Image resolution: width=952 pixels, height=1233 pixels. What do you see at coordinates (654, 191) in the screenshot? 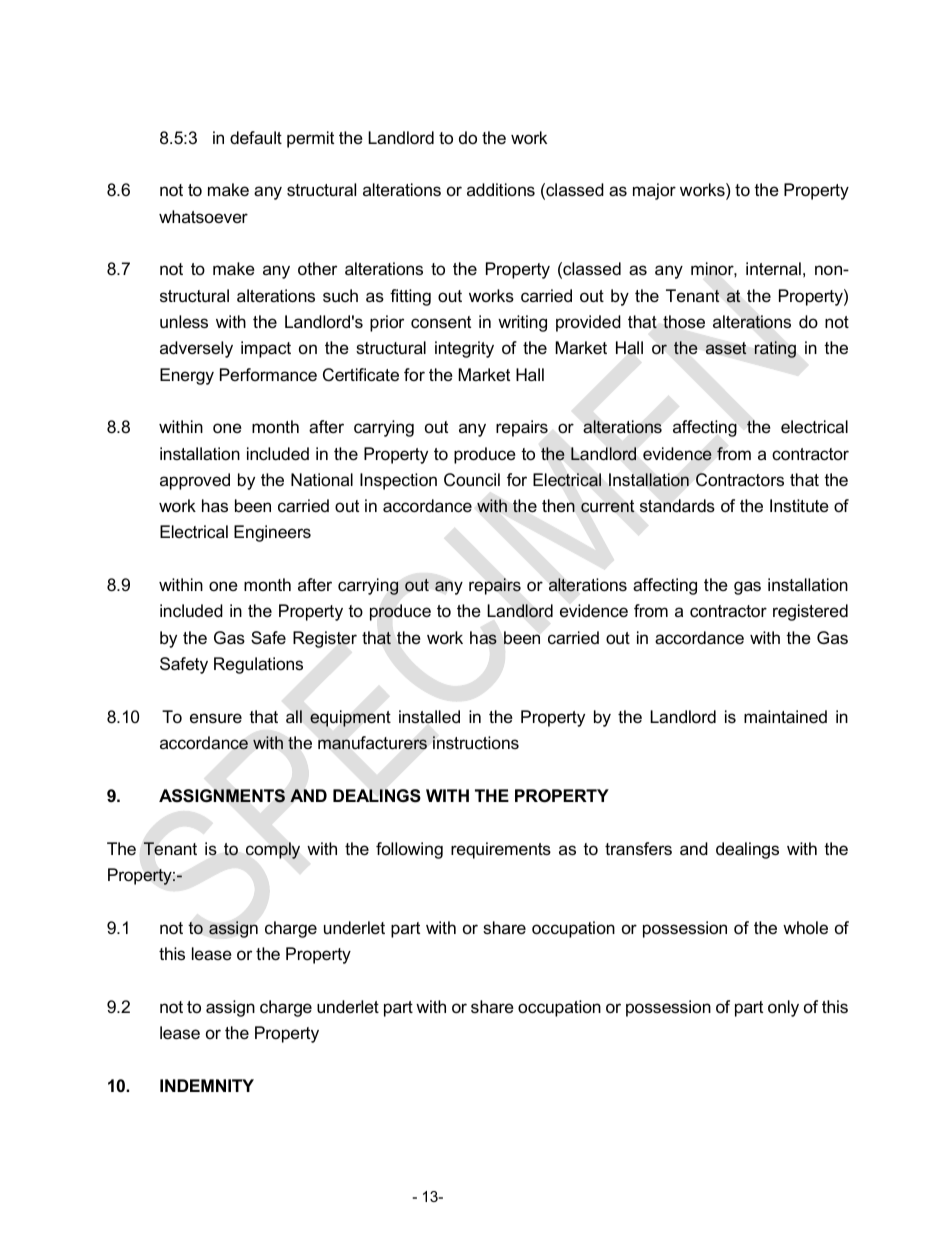
I see `major` at bounding box center [654, 191].
